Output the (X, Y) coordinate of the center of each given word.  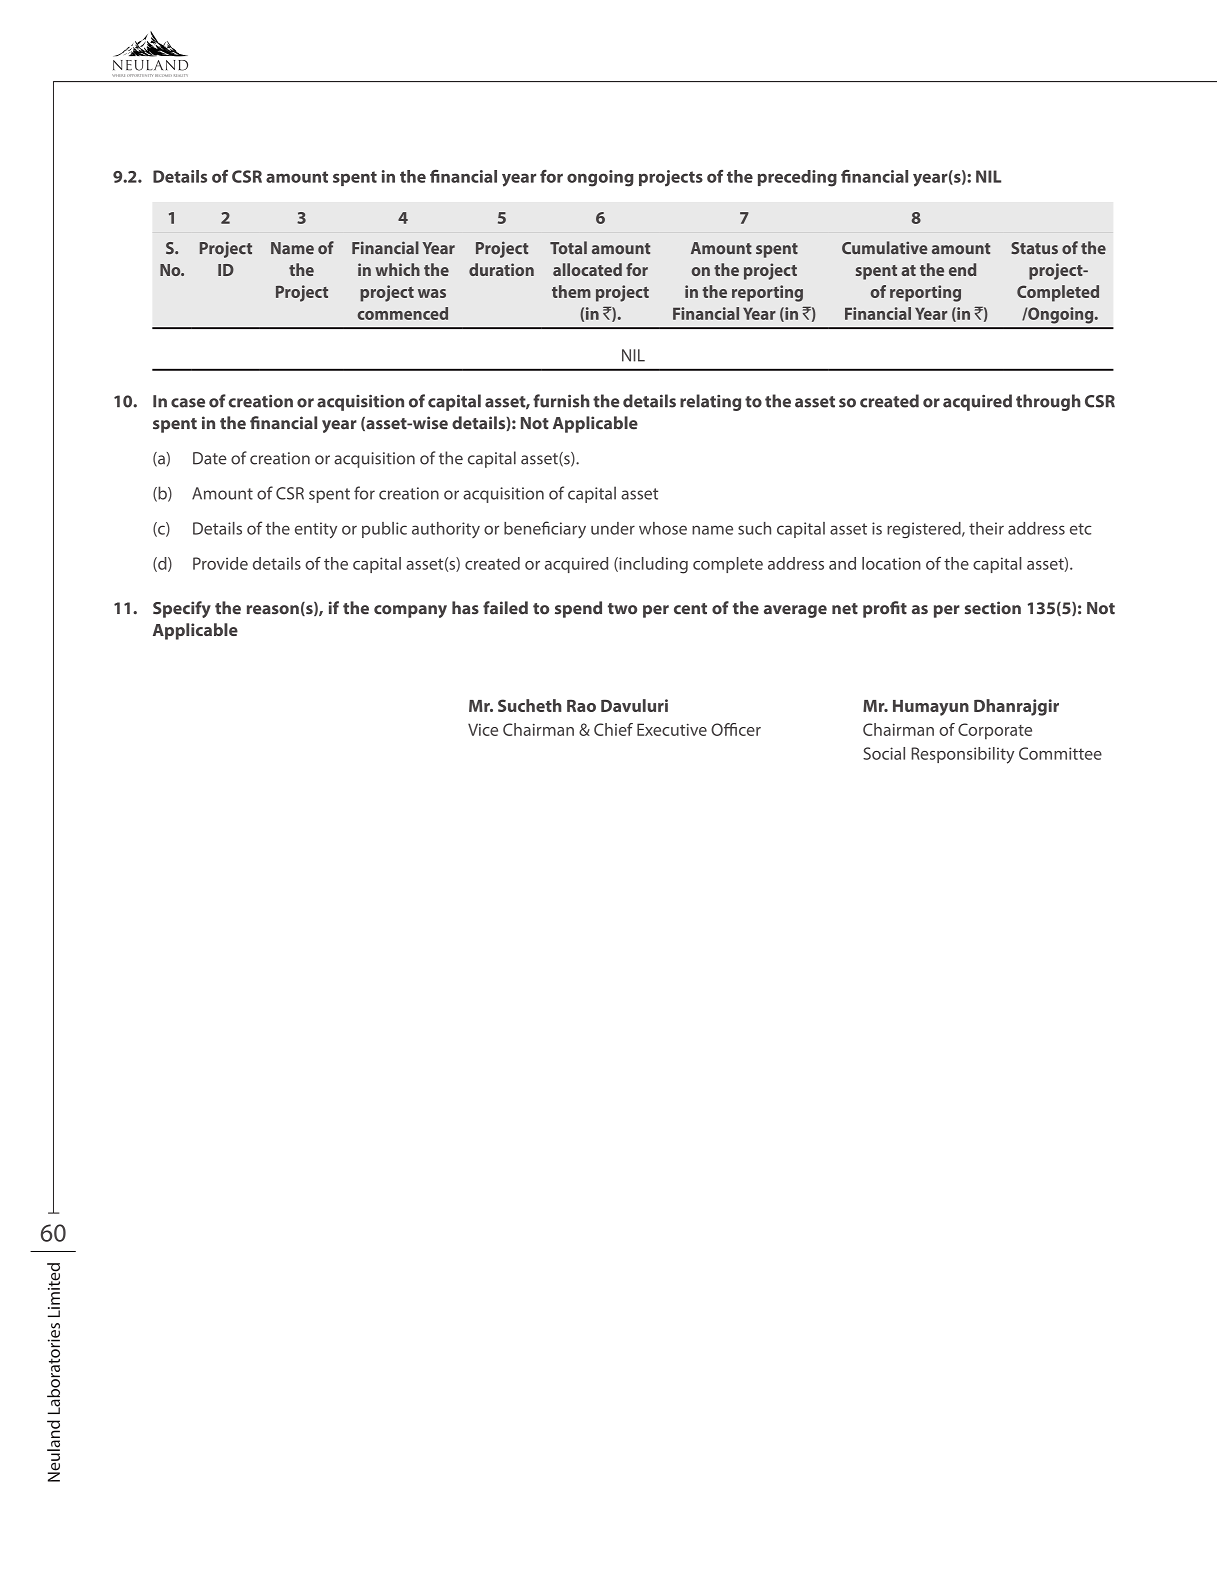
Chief (613, 729)
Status (1034, 248)
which (397, 269)
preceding (797, 178)
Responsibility (962, 755)
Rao (581, 705)
